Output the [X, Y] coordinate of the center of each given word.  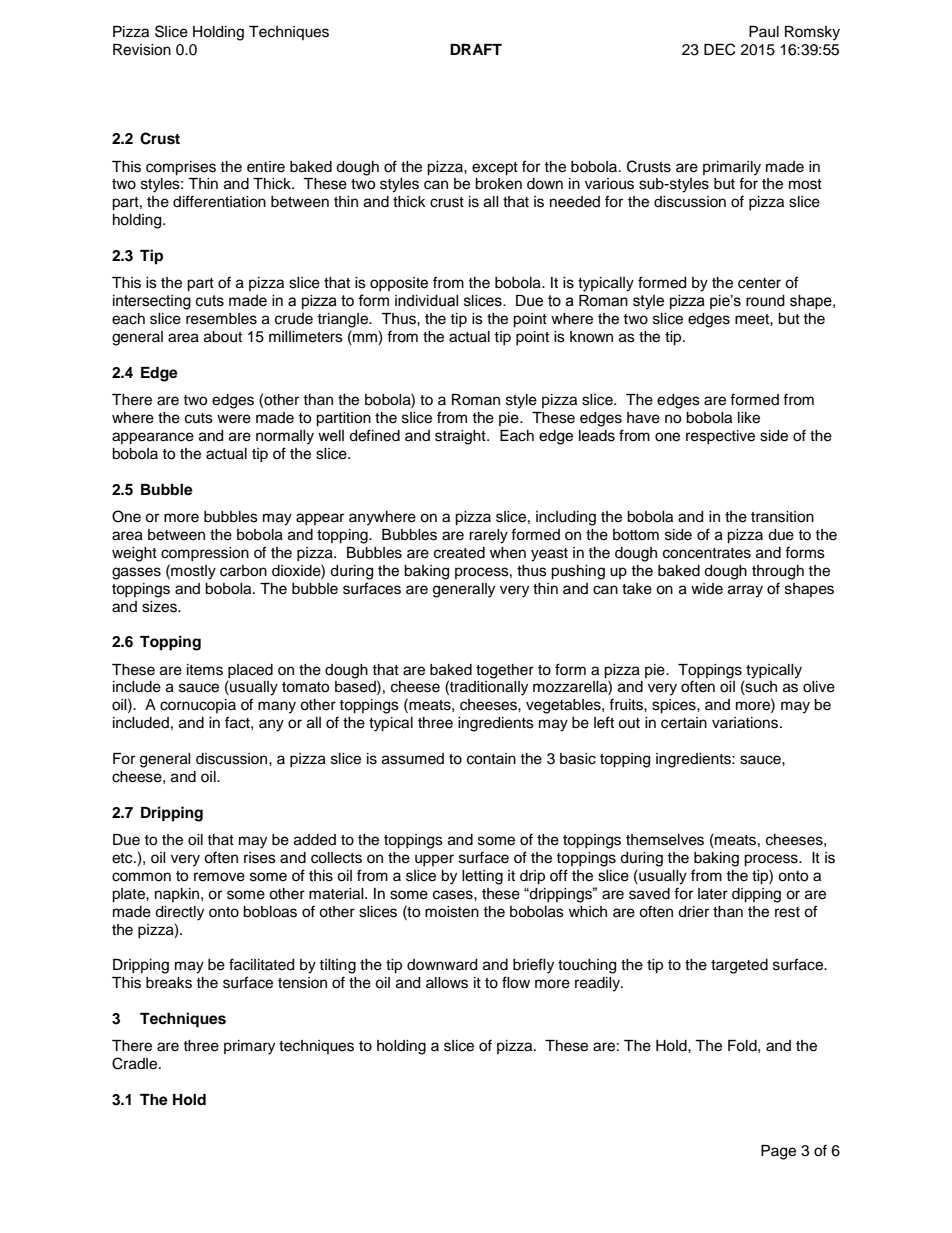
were [234, 419]
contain [491, 759]
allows [447, 983]
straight [461, 437]
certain [684, 723]
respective [720, 437]
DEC [719, 49]
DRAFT [476, 49]
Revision [142, 50]
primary [249, 1047]
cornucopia [198, 706]
